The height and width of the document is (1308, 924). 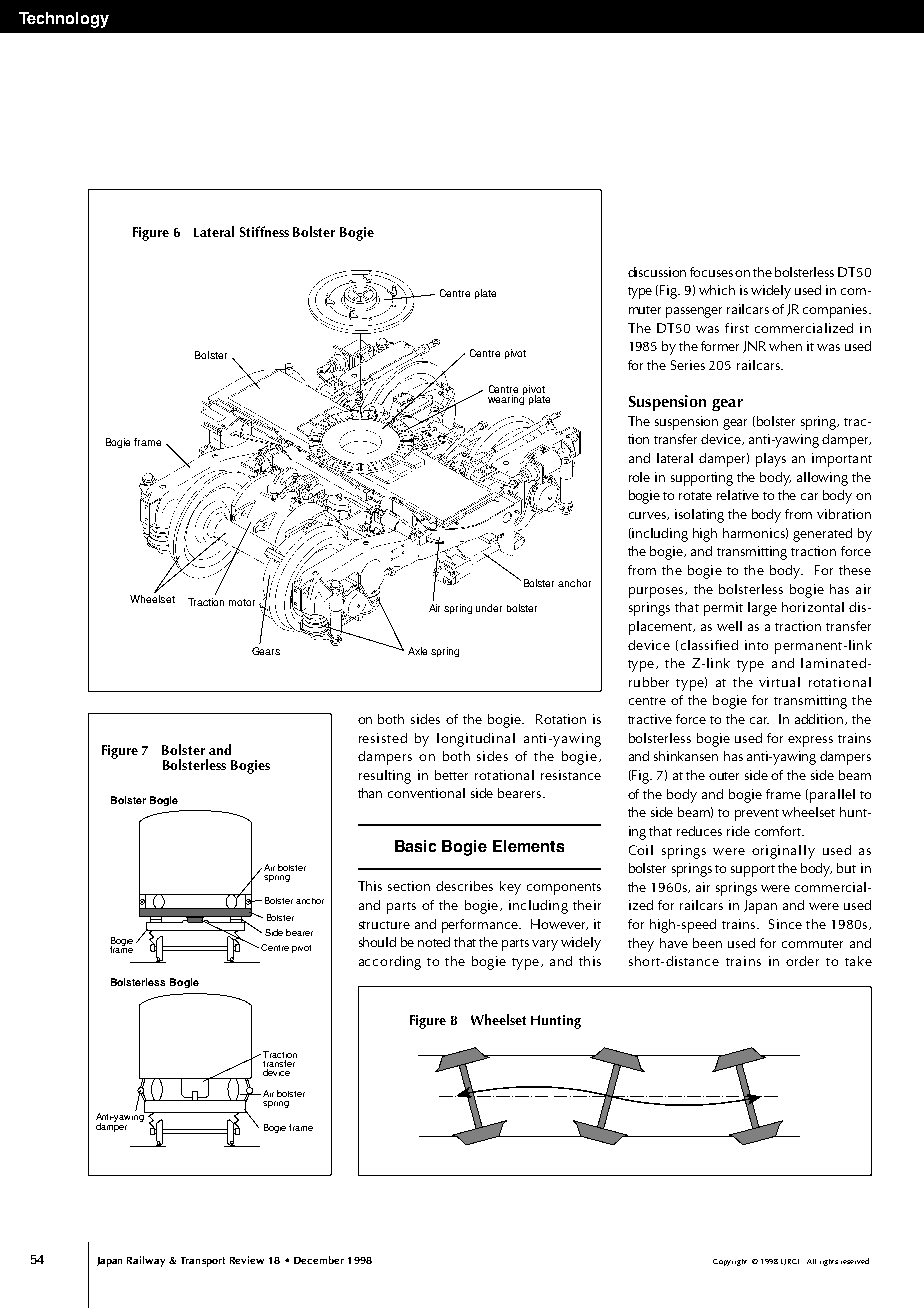 What do you see at coordinates (756, 645) in the document?
I see `into` at bounding box center [756, 645].
